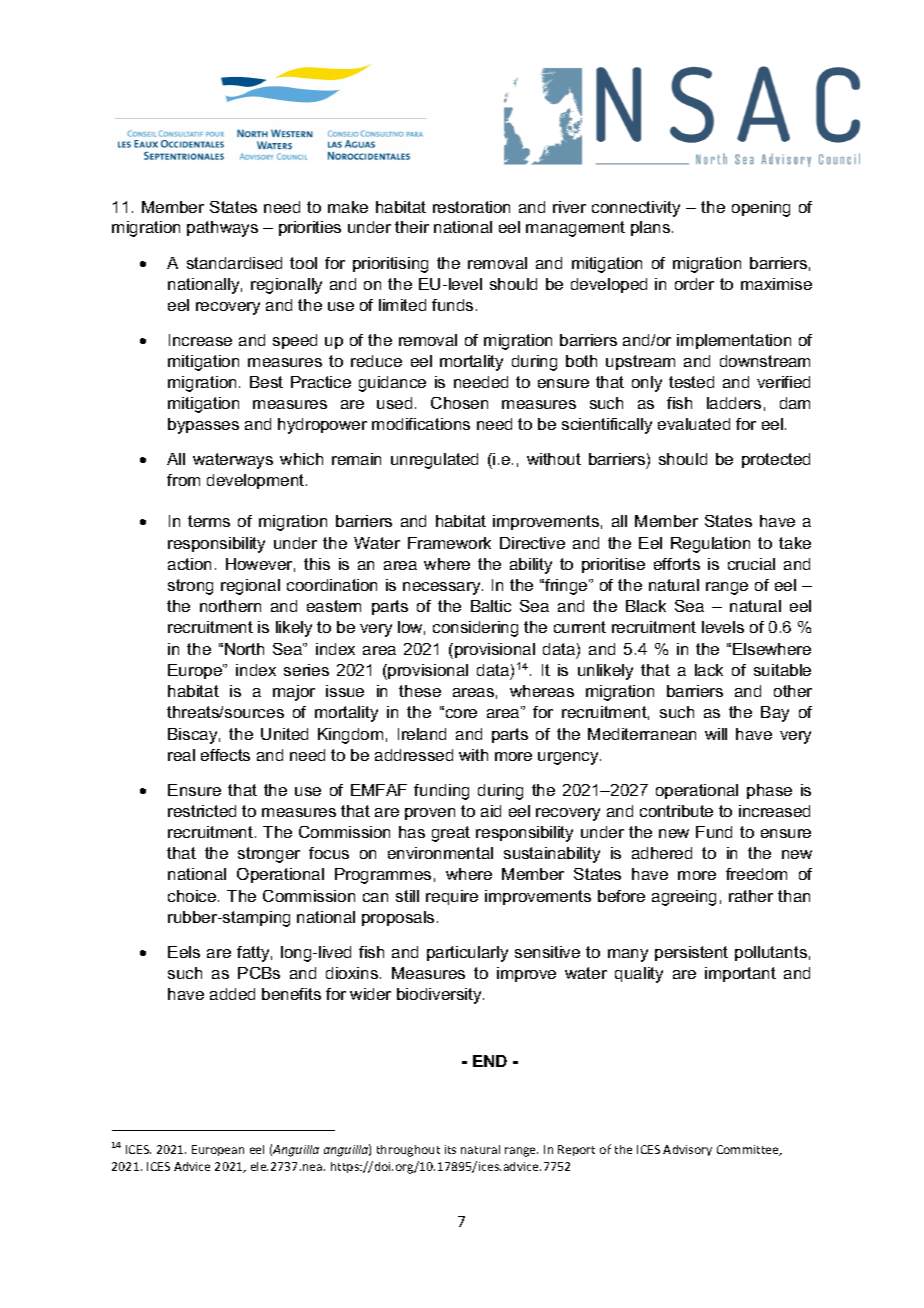 This image has height=1308, width=924. What do you see at coordinates (782, 670) in the image?
I see `suitable` at bounding box center [782, 670].
